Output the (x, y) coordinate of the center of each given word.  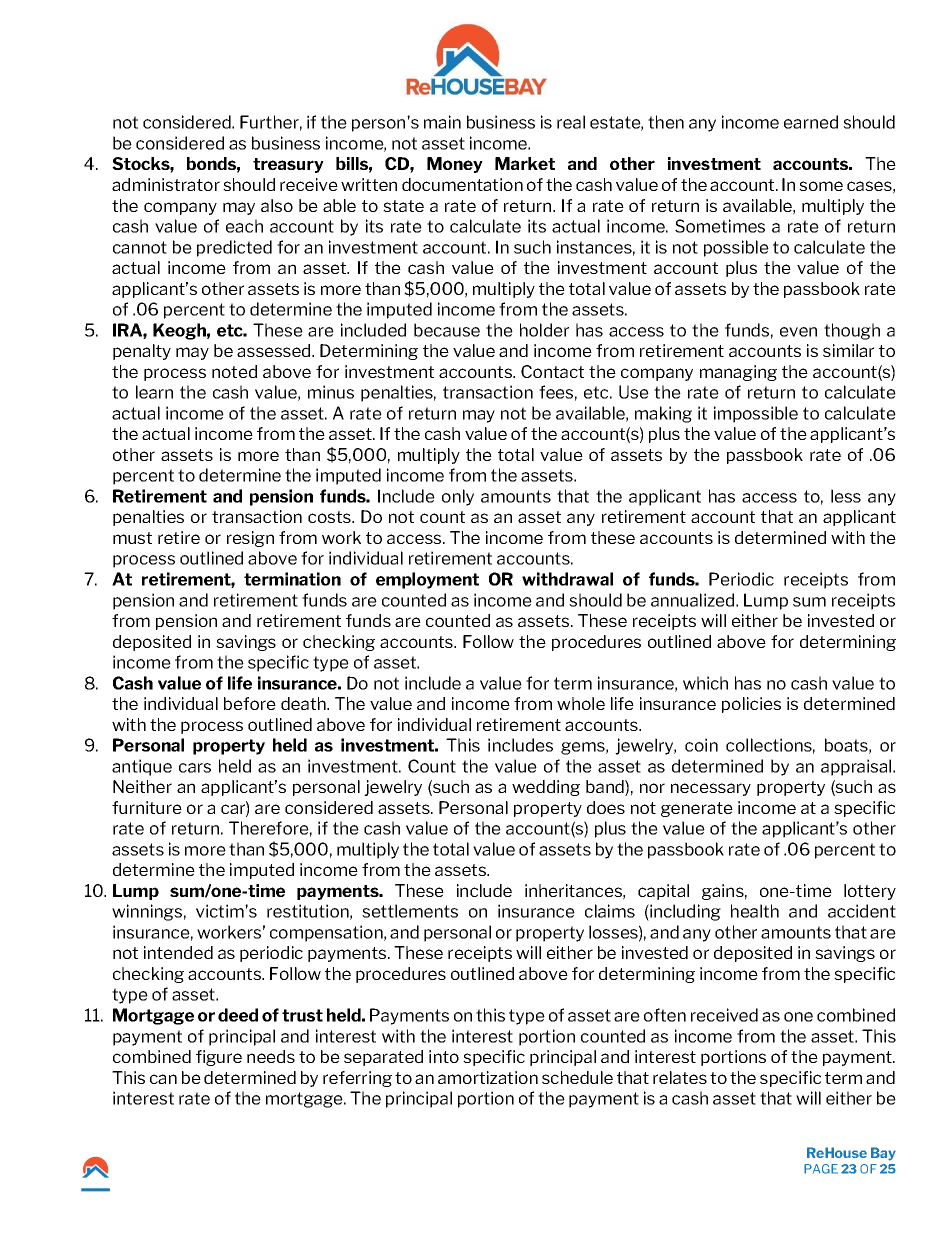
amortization (488, 1077)
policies (751, 705)
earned (811, 122)
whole (581, 703)
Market (525, 163)
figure (219, 1058)
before (250, 703)
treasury (288, 165)
